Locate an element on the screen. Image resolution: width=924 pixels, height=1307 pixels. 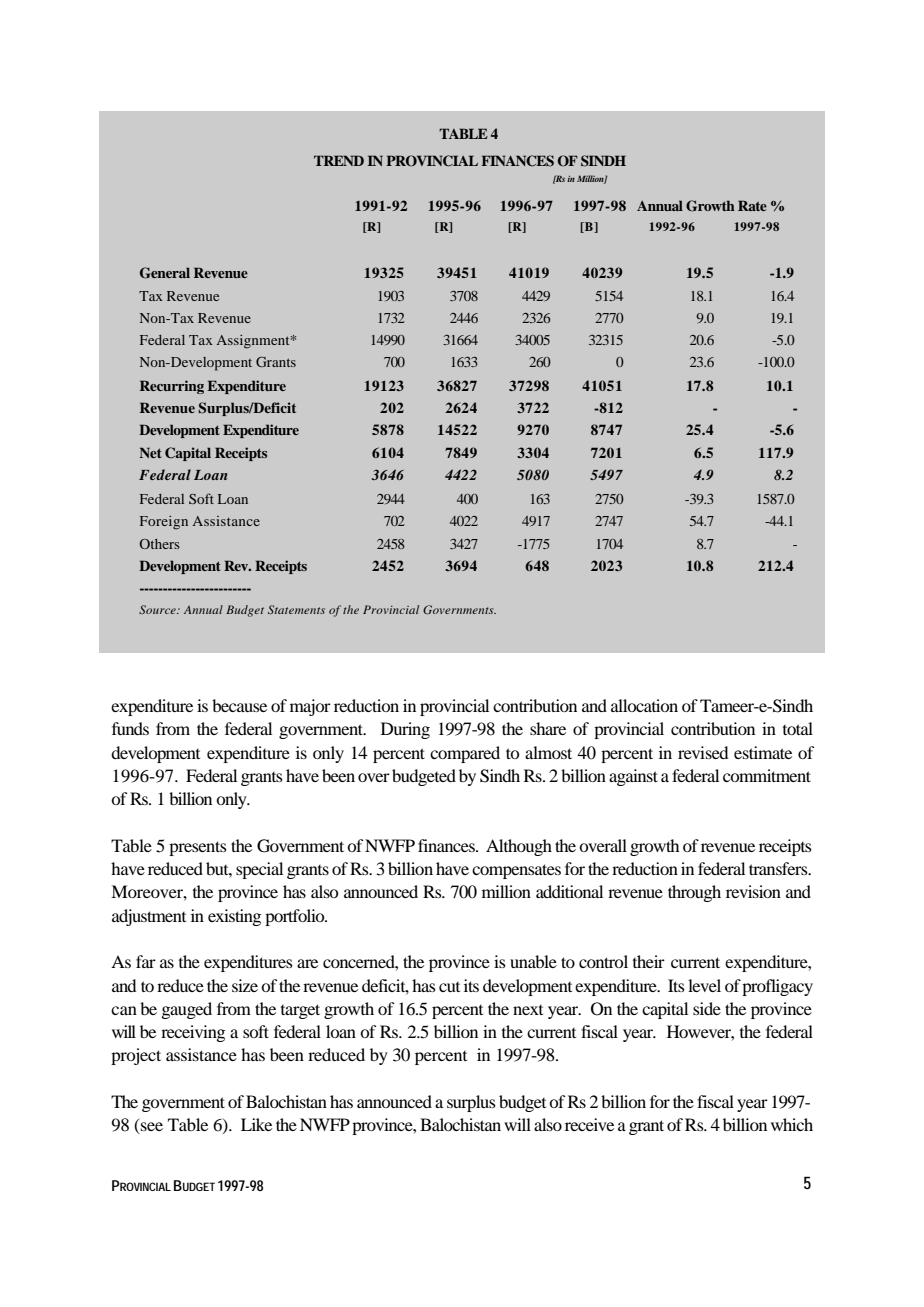
General is located at coordinates (165, 273).
